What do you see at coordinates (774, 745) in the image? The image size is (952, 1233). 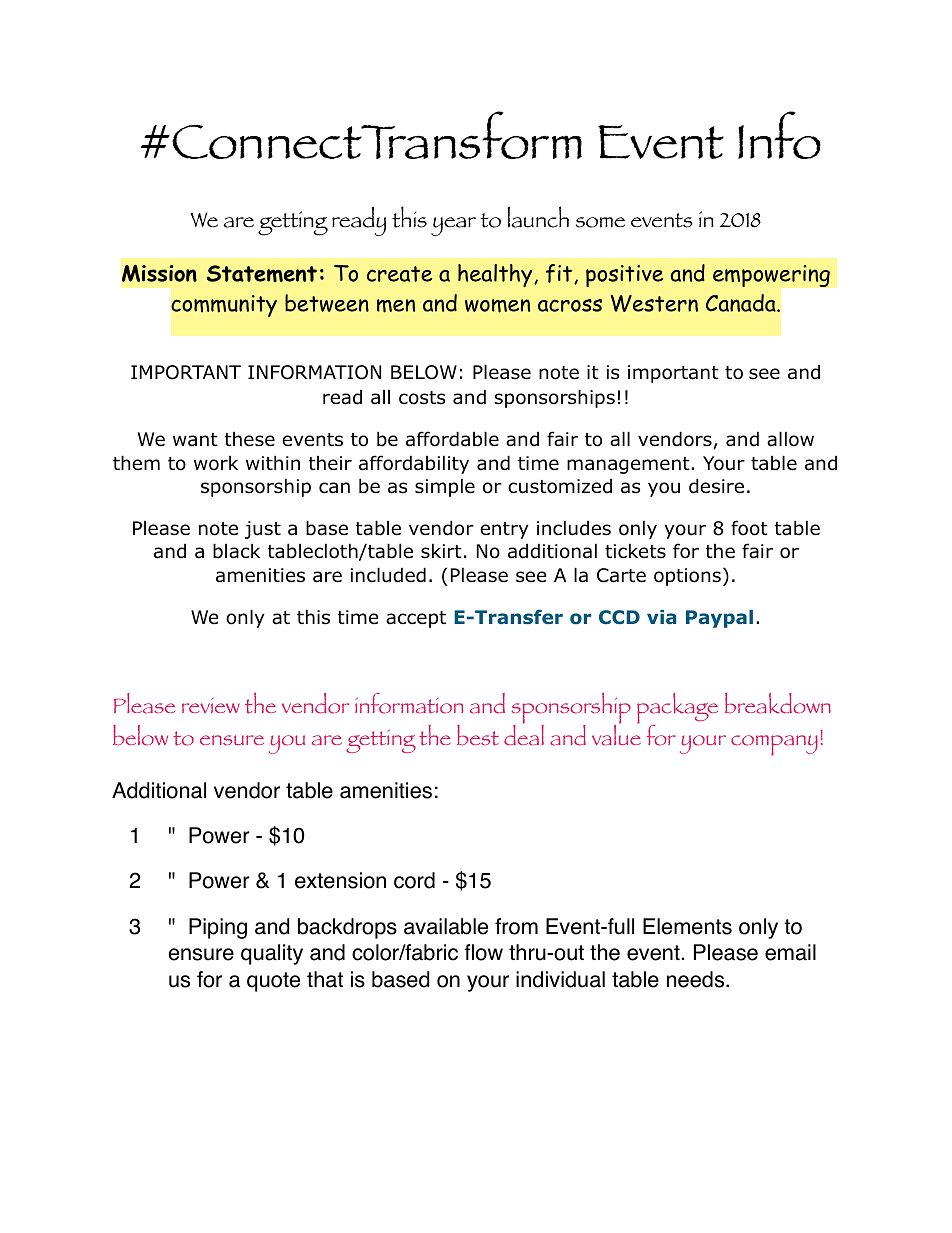 I see `company` at bounding box center [774, 745].
